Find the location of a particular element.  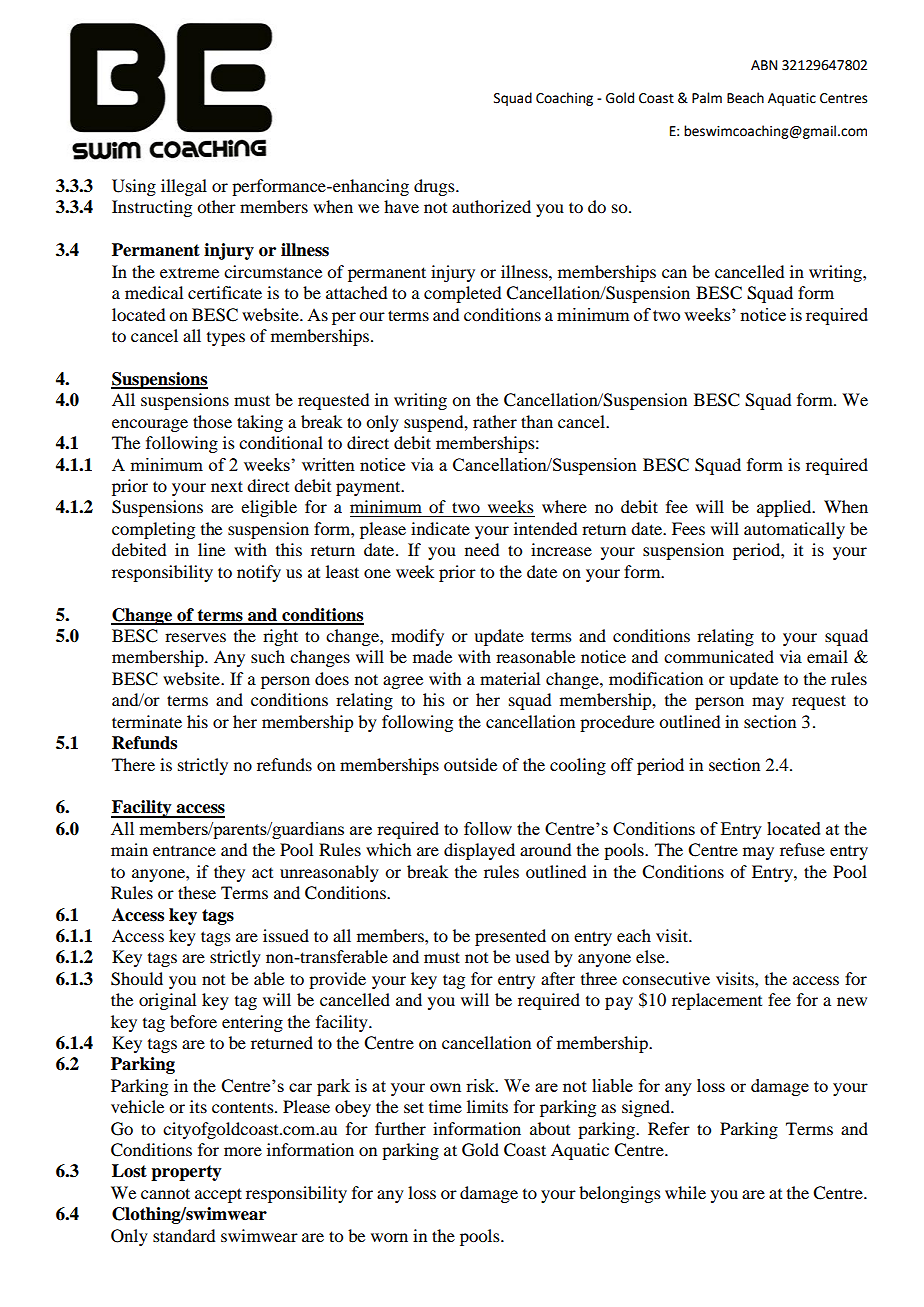

applied is located at coordinates (785, 508).
